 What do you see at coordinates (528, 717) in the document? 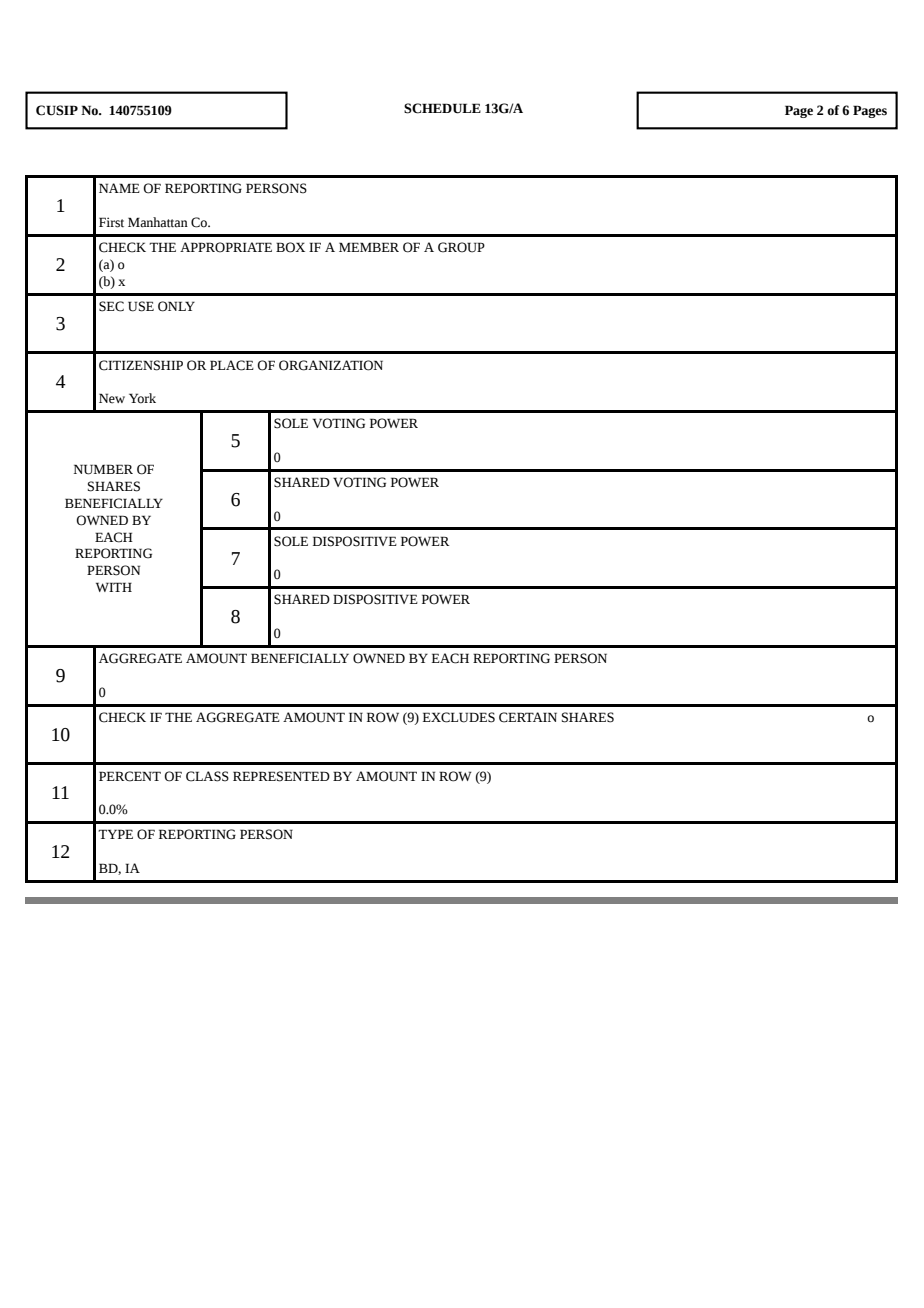
I see `CERTAIN` at bounding box center [528, 717].
